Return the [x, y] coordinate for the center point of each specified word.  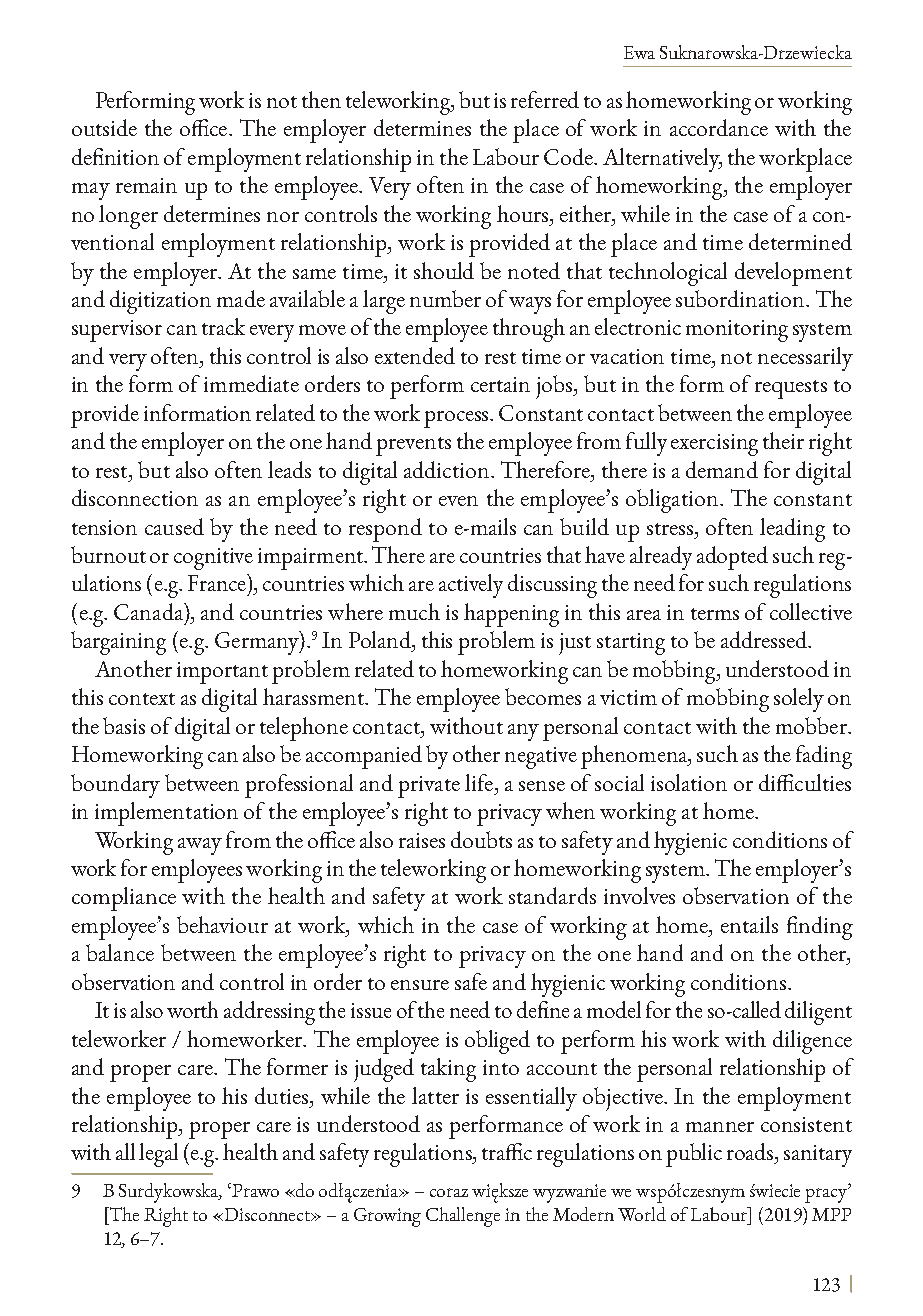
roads [751, 1151]
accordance [719, 127]
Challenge [463, 1217]
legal [158, 1155]
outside [104, 127]
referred [545, 99]
